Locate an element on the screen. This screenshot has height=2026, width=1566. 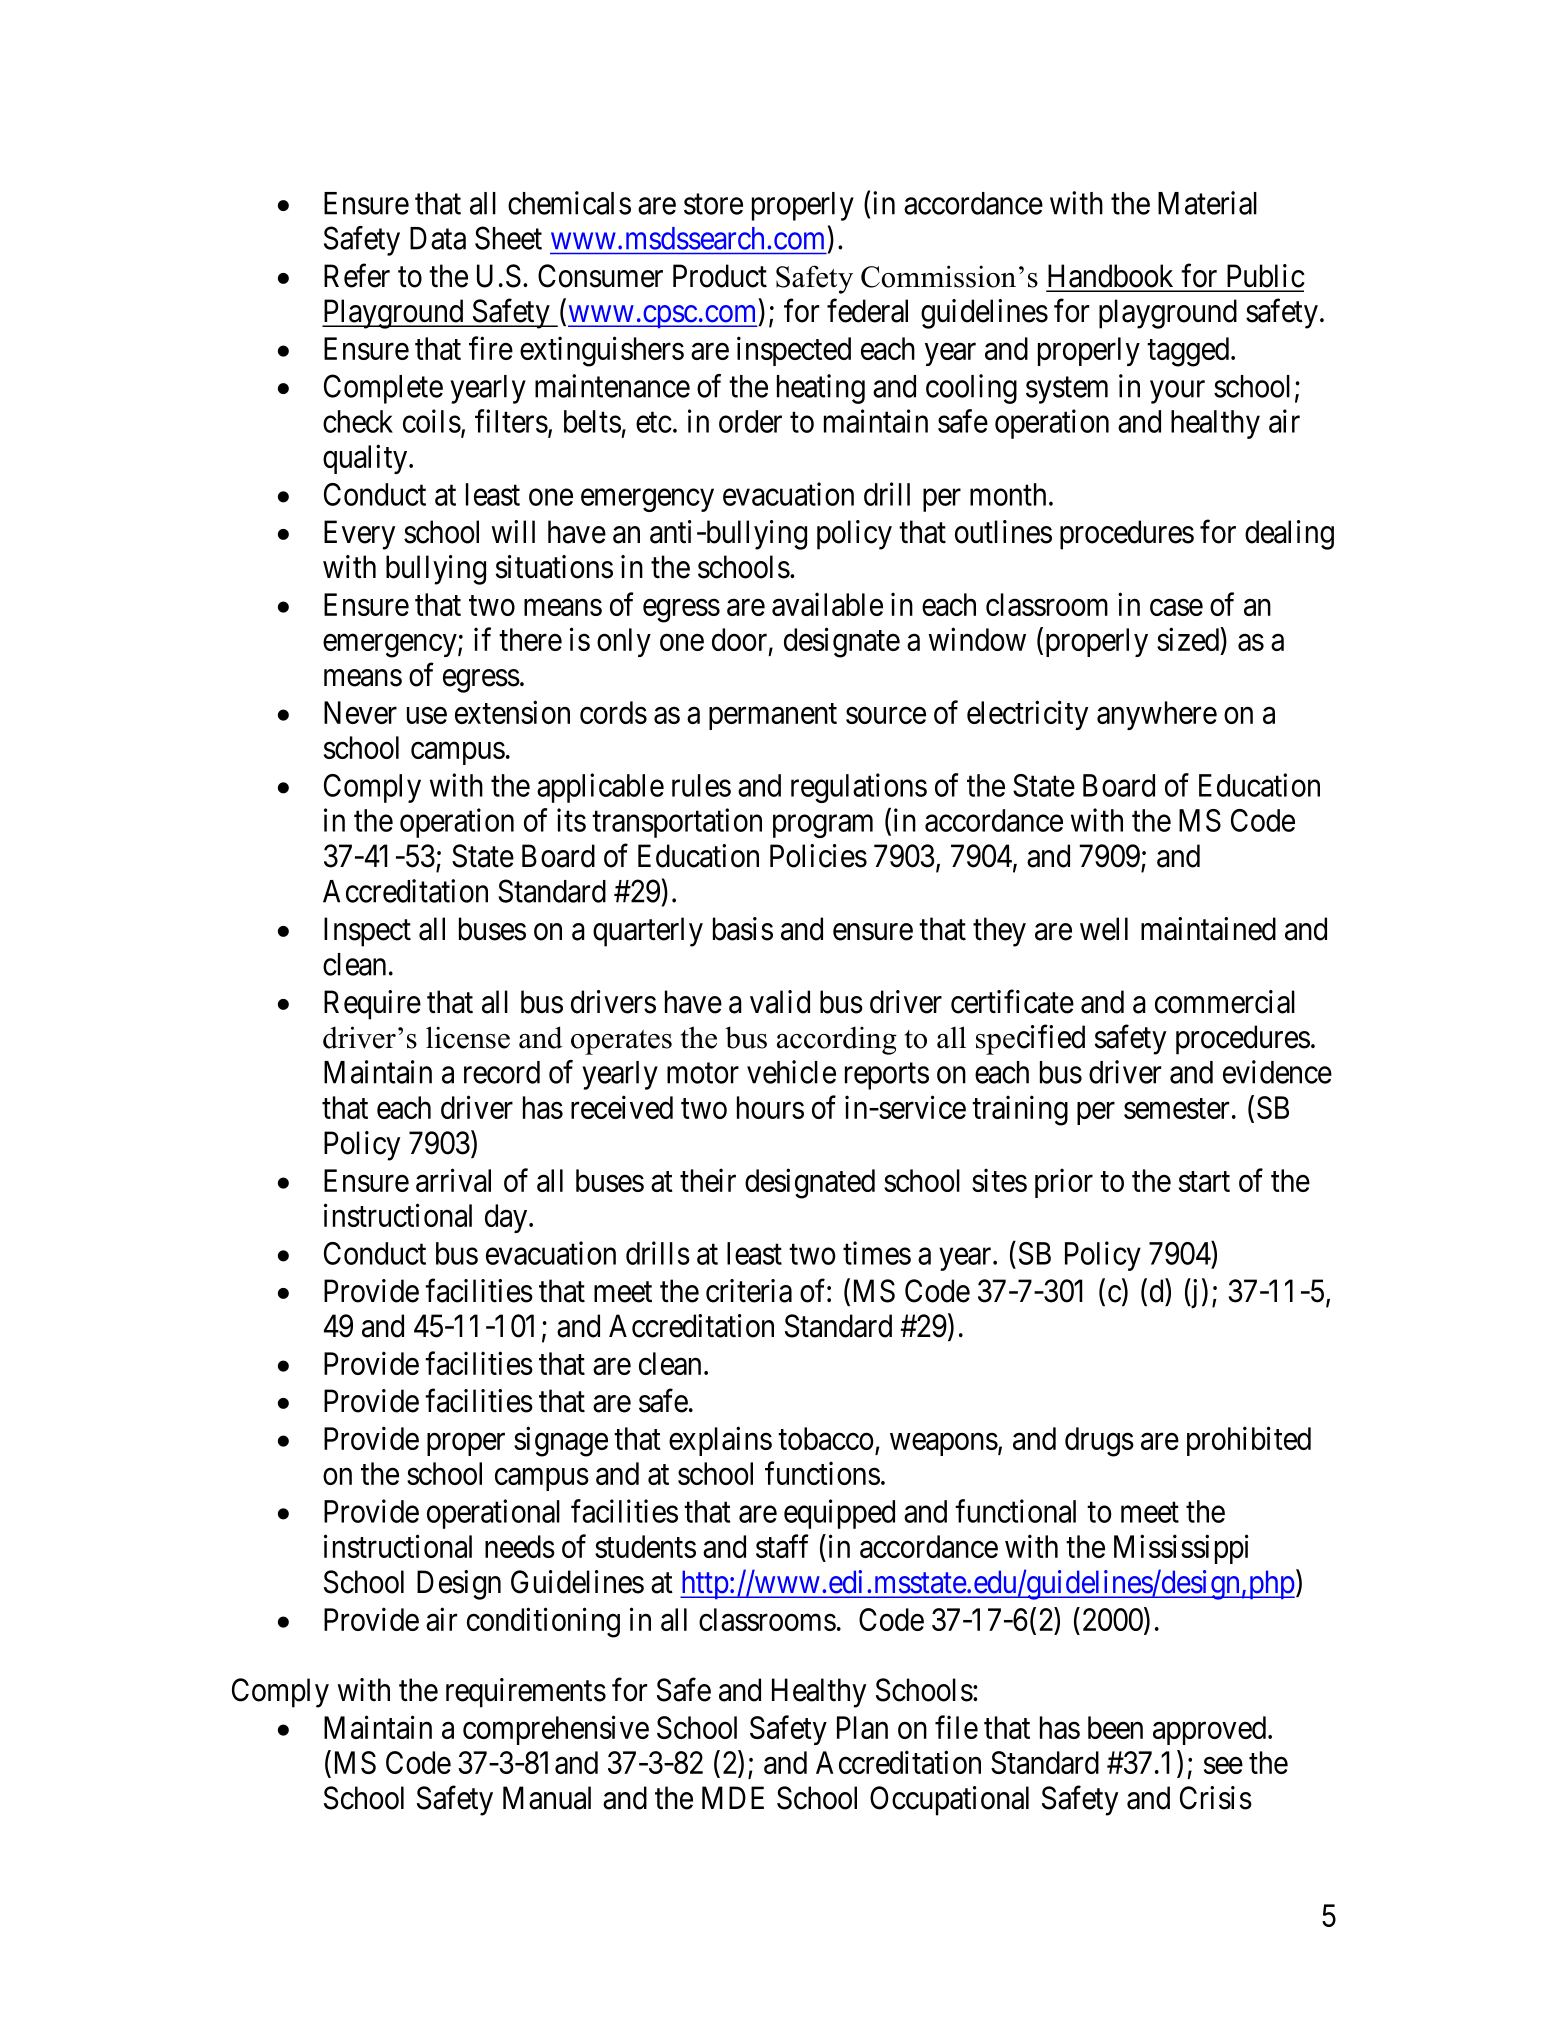
Data is located at coordinates (438, 238).
